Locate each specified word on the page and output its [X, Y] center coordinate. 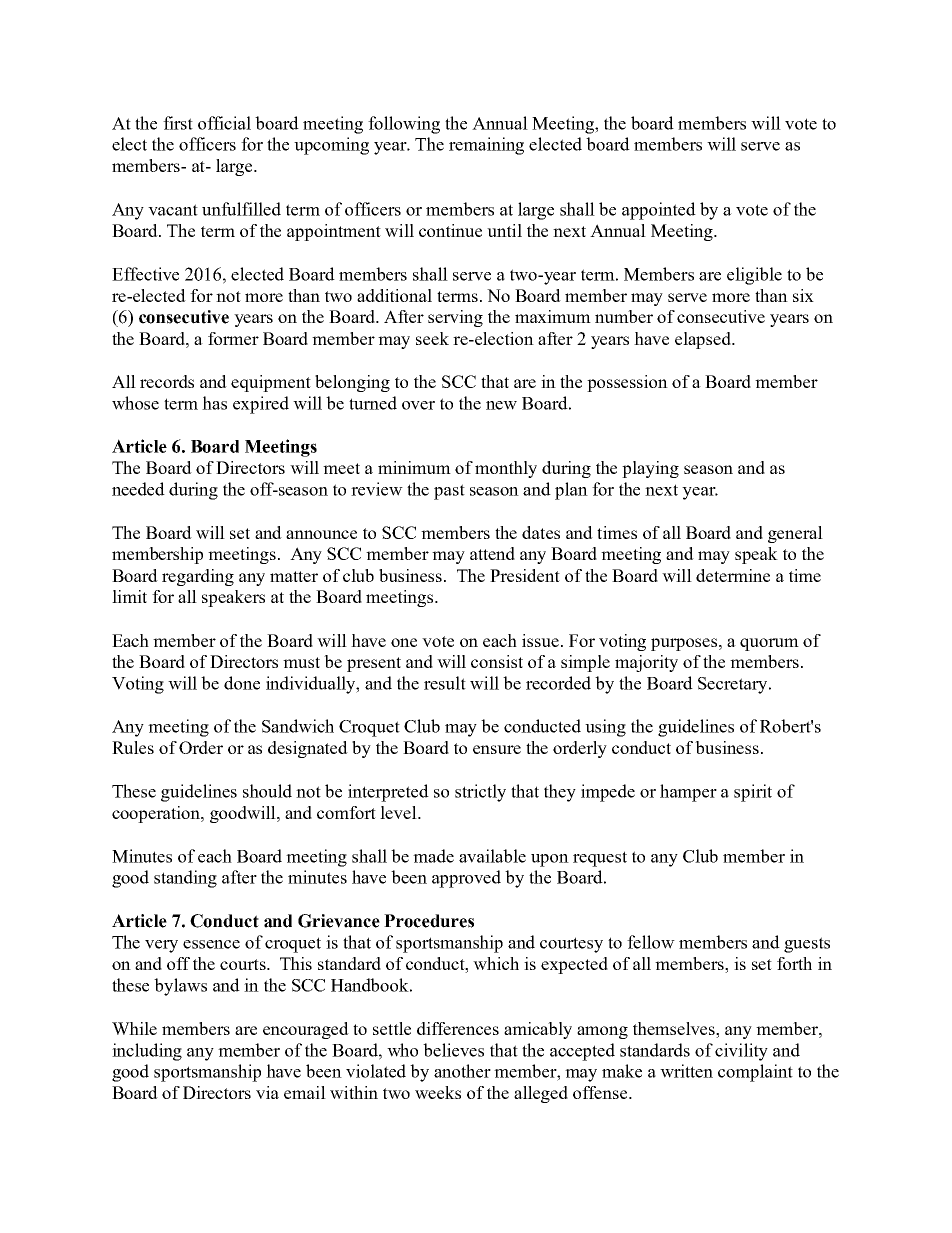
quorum [769, 644]
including [147, 1052]
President [525, 575]
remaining [486, 146]
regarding [198, 577]
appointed [659, 211]
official [224, 123]
